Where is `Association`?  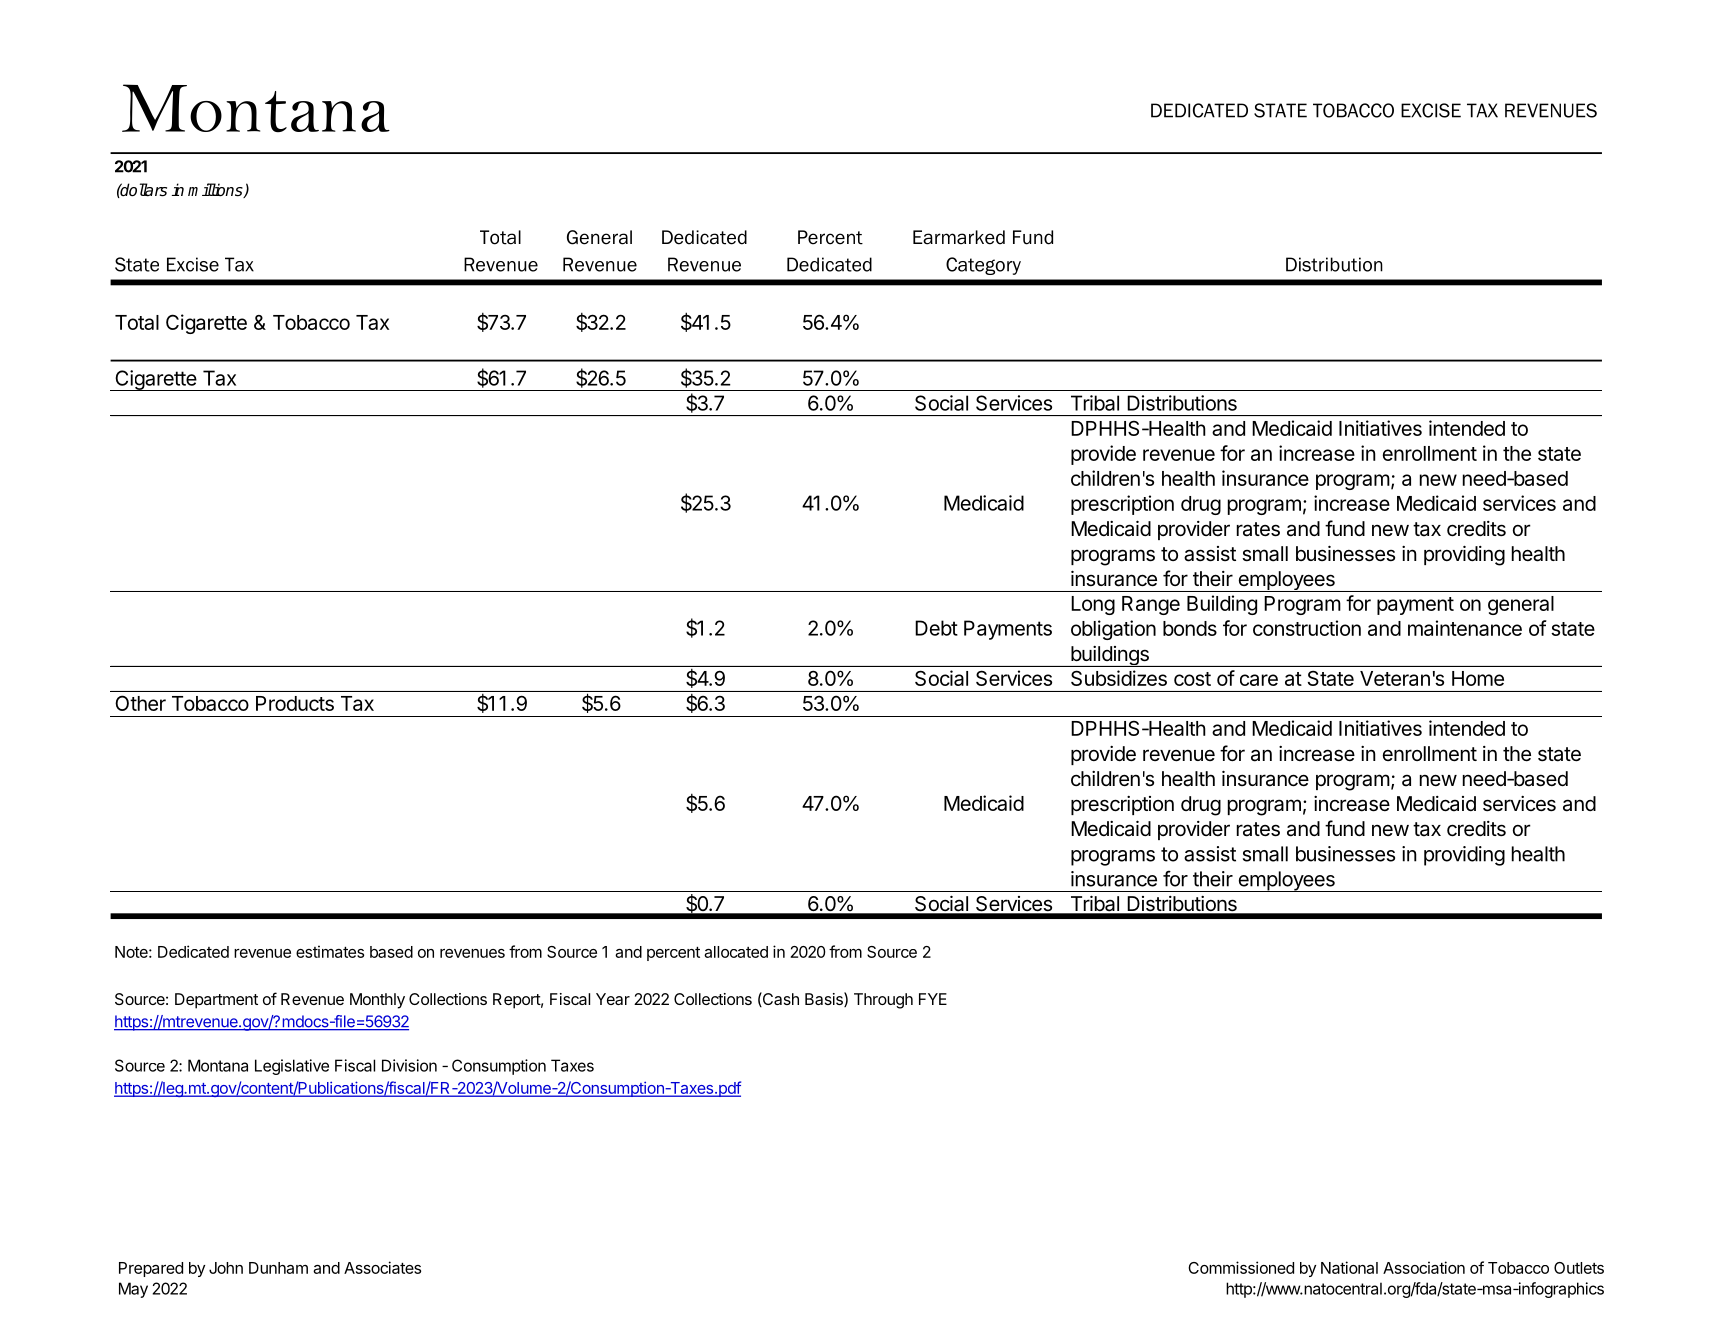 Association is located at coordinates (1424, 1267).
